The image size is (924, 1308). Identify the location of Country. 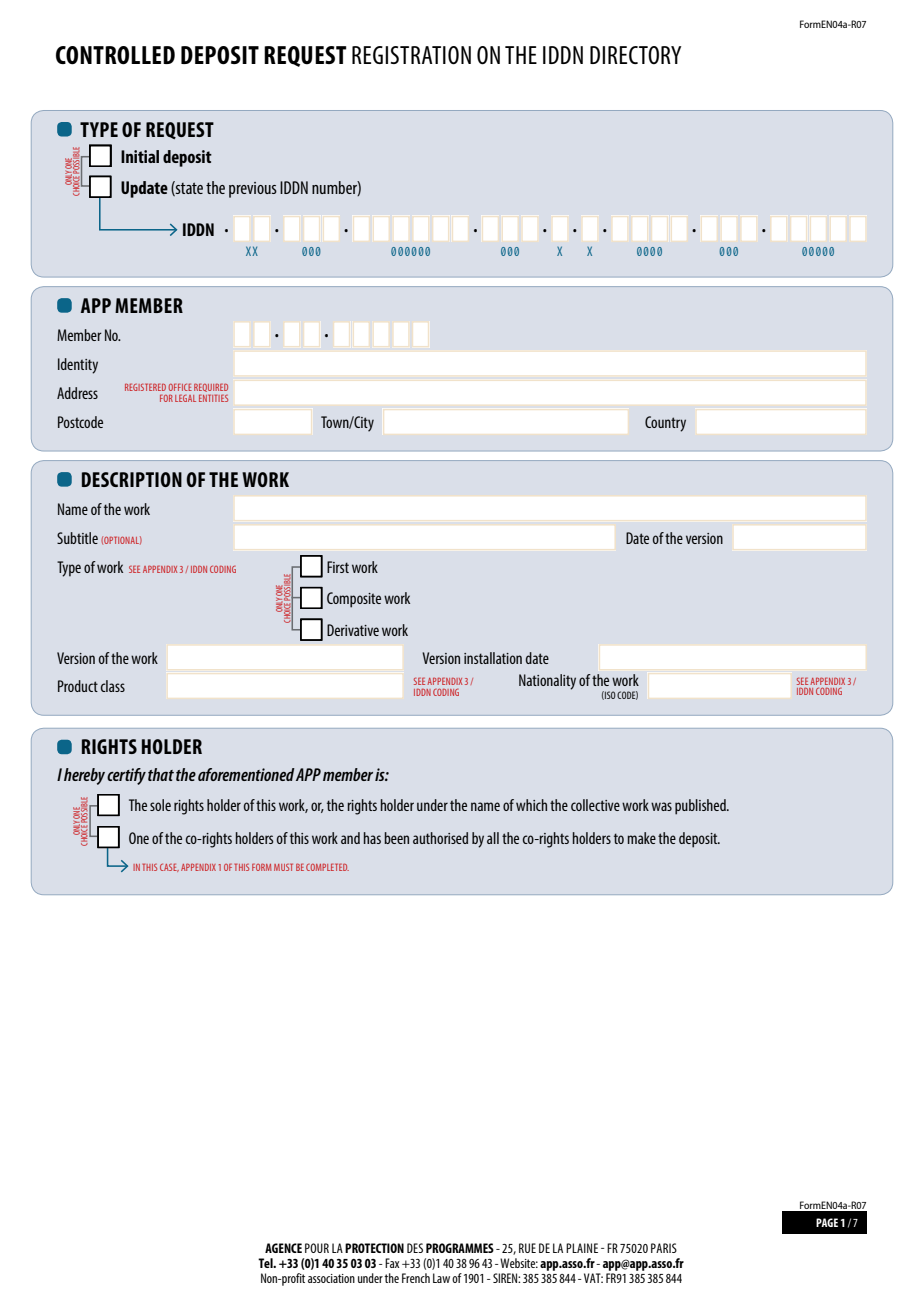
(665, 424).
